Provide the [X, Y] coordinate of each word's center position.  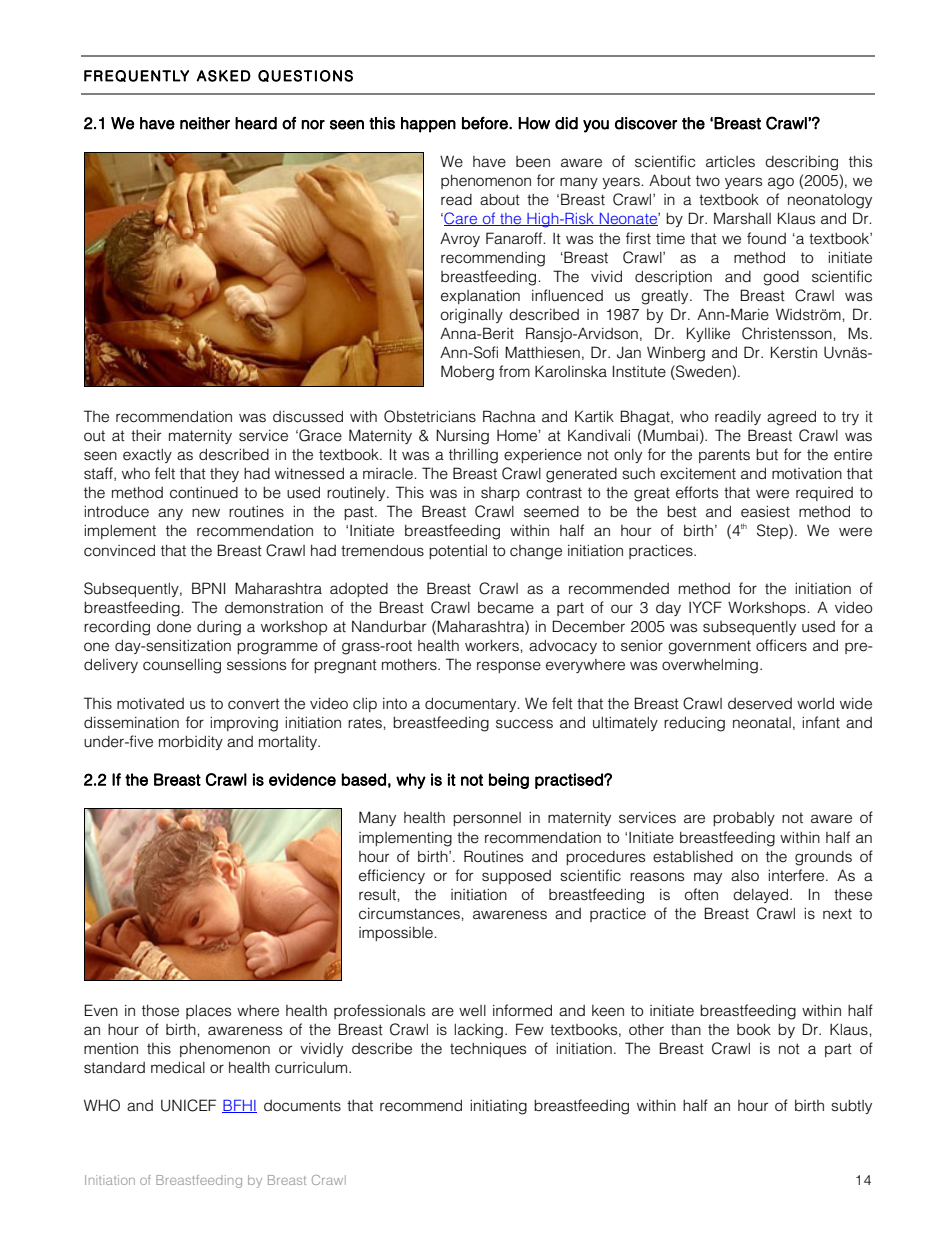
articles [730, 162]
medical [178, 1067]
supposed [516, 877]
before [486, 123]
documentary [472, 704]
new [206, 513]
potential [458, 551]
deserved [760, 704]
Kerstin [794, 352]
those [160, 1011]
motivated [150, 703]
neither [205, 123]
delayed [760, 895]
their [146, 436]
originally [472, 316]
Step [773, 531]
